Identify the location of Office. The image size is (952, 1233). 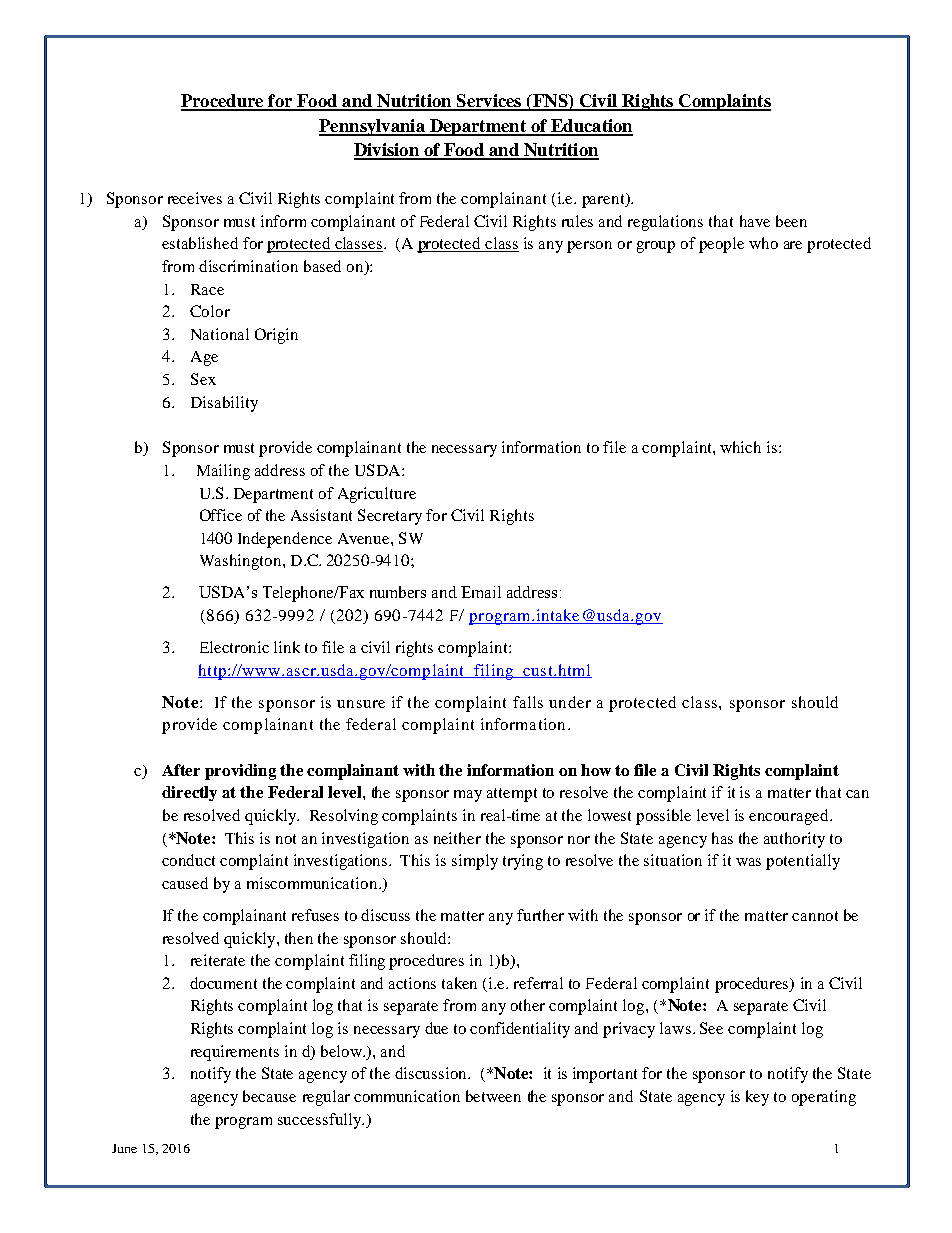
(221, 515).
